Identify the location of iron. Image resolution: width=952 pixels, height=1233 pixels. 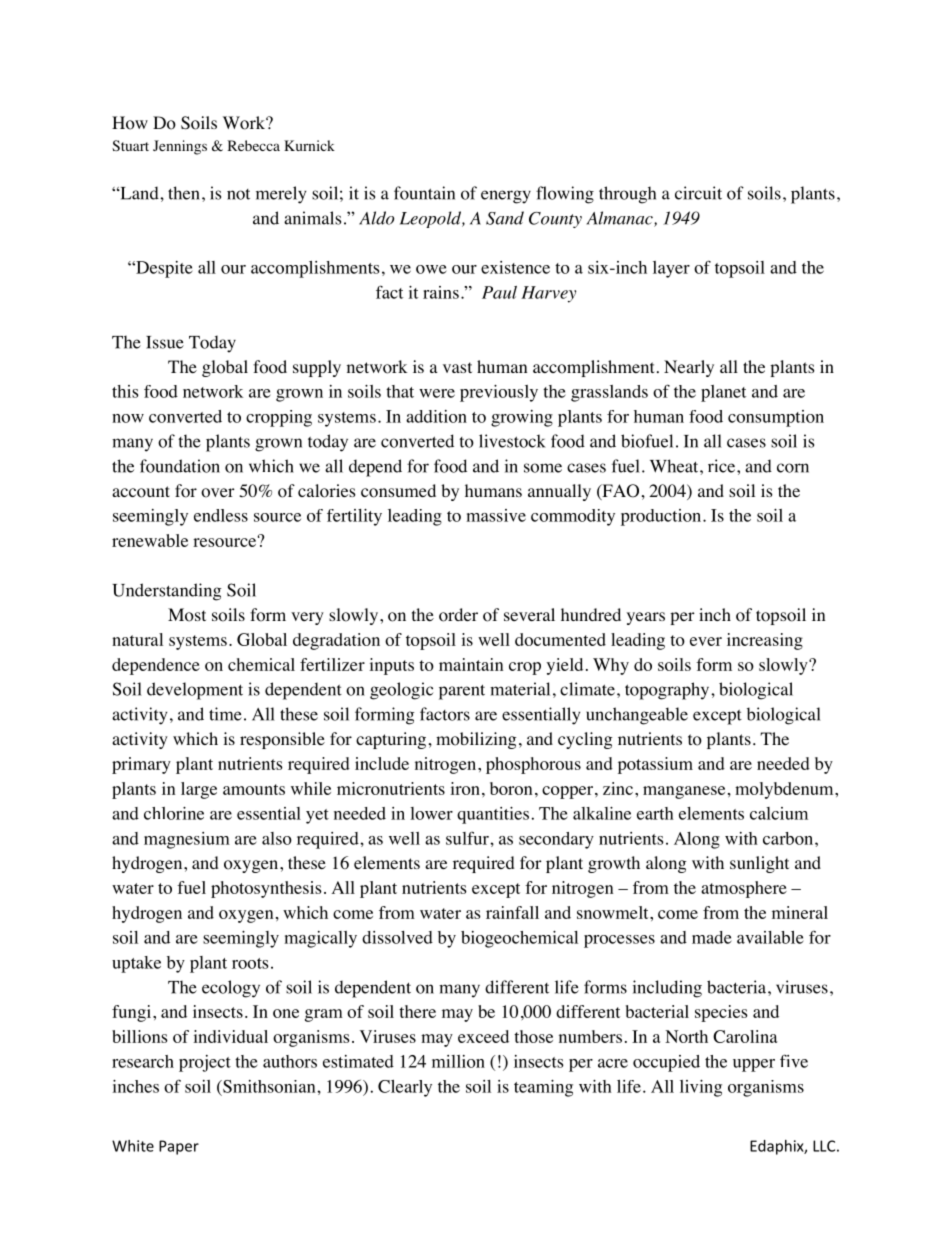
(465, 788).
